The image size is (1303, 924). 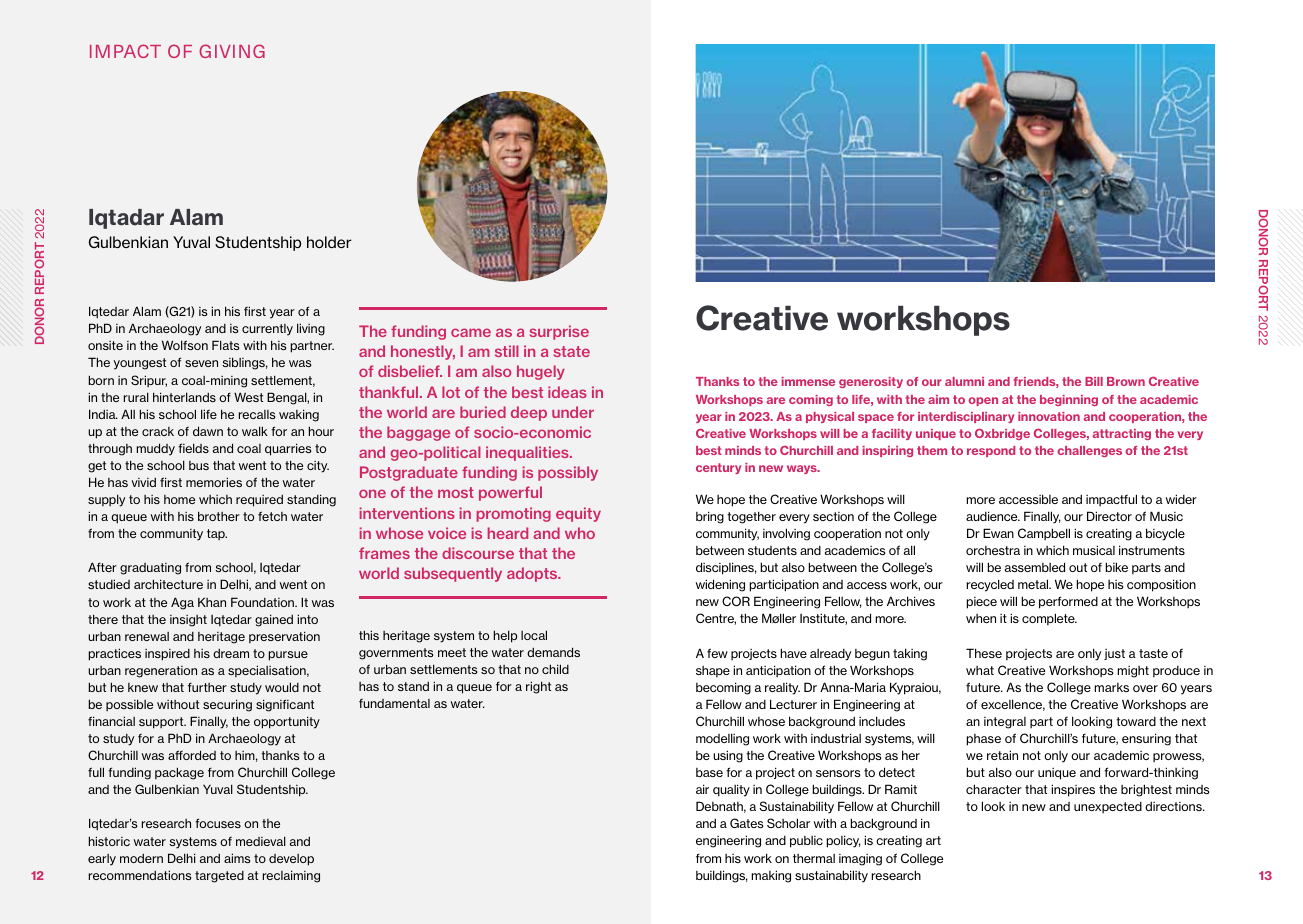 I want to click on aims, so click(x=237, y=858).
